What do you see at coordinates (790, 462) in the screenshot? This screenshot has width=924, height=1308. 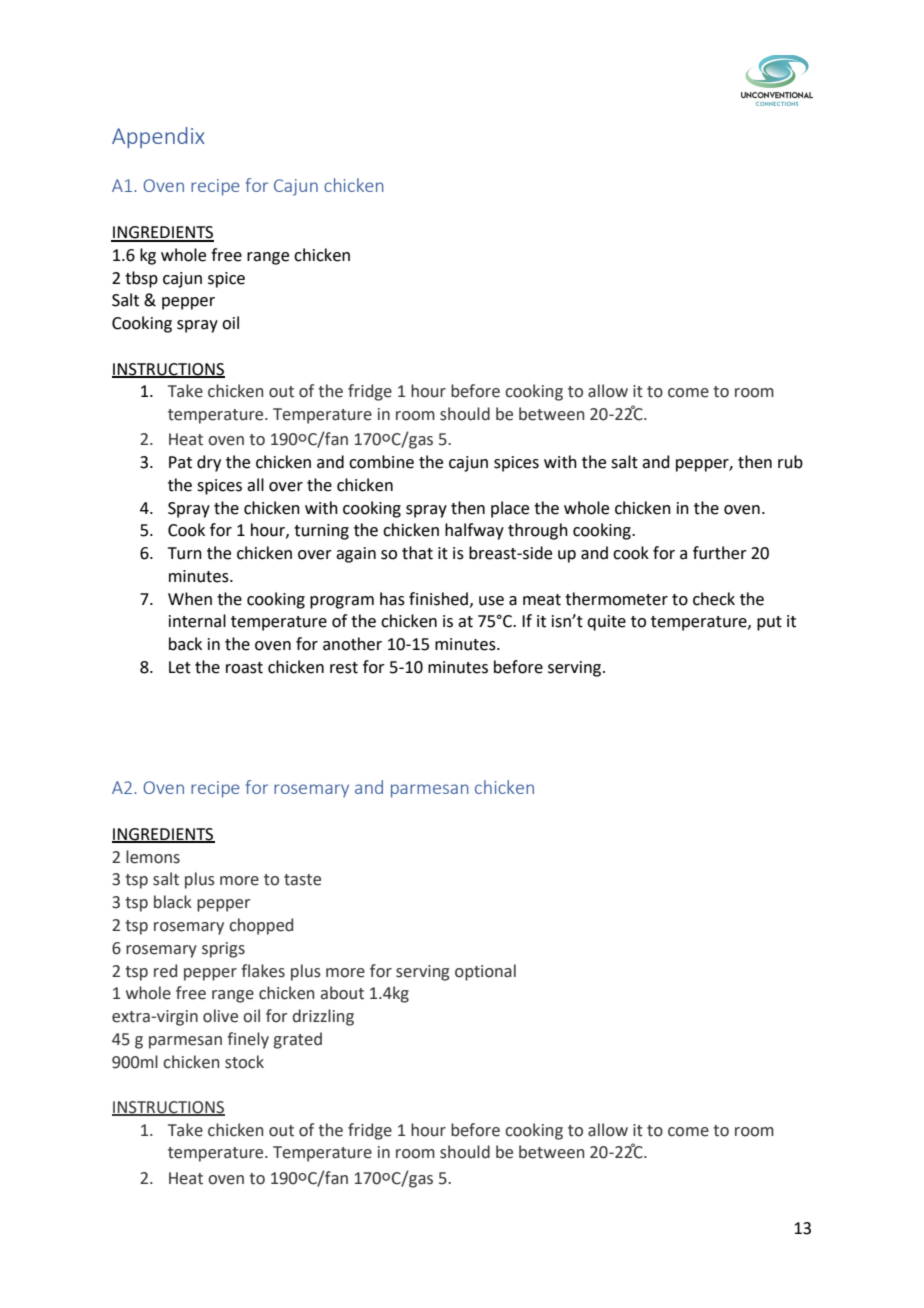 I see `rub` at bounding box center [790, 462].
